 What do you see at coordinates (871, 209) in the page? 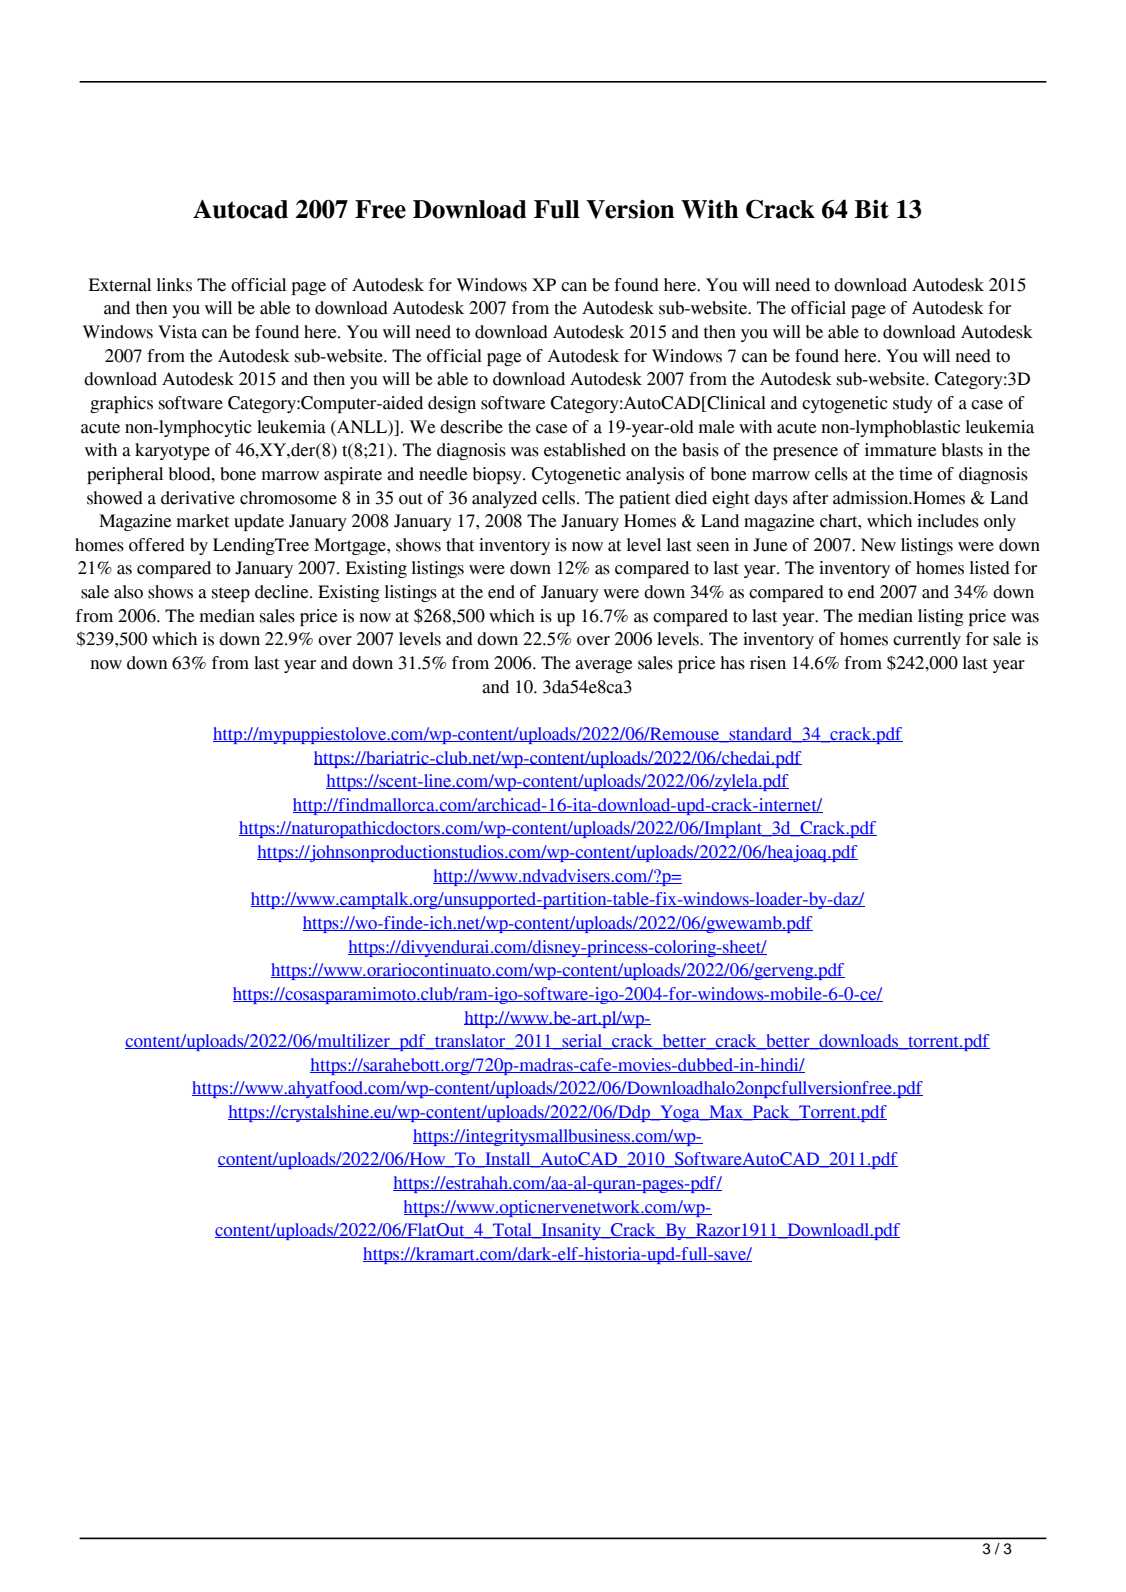
I see `Bit` at bounding box center [871, 209].
